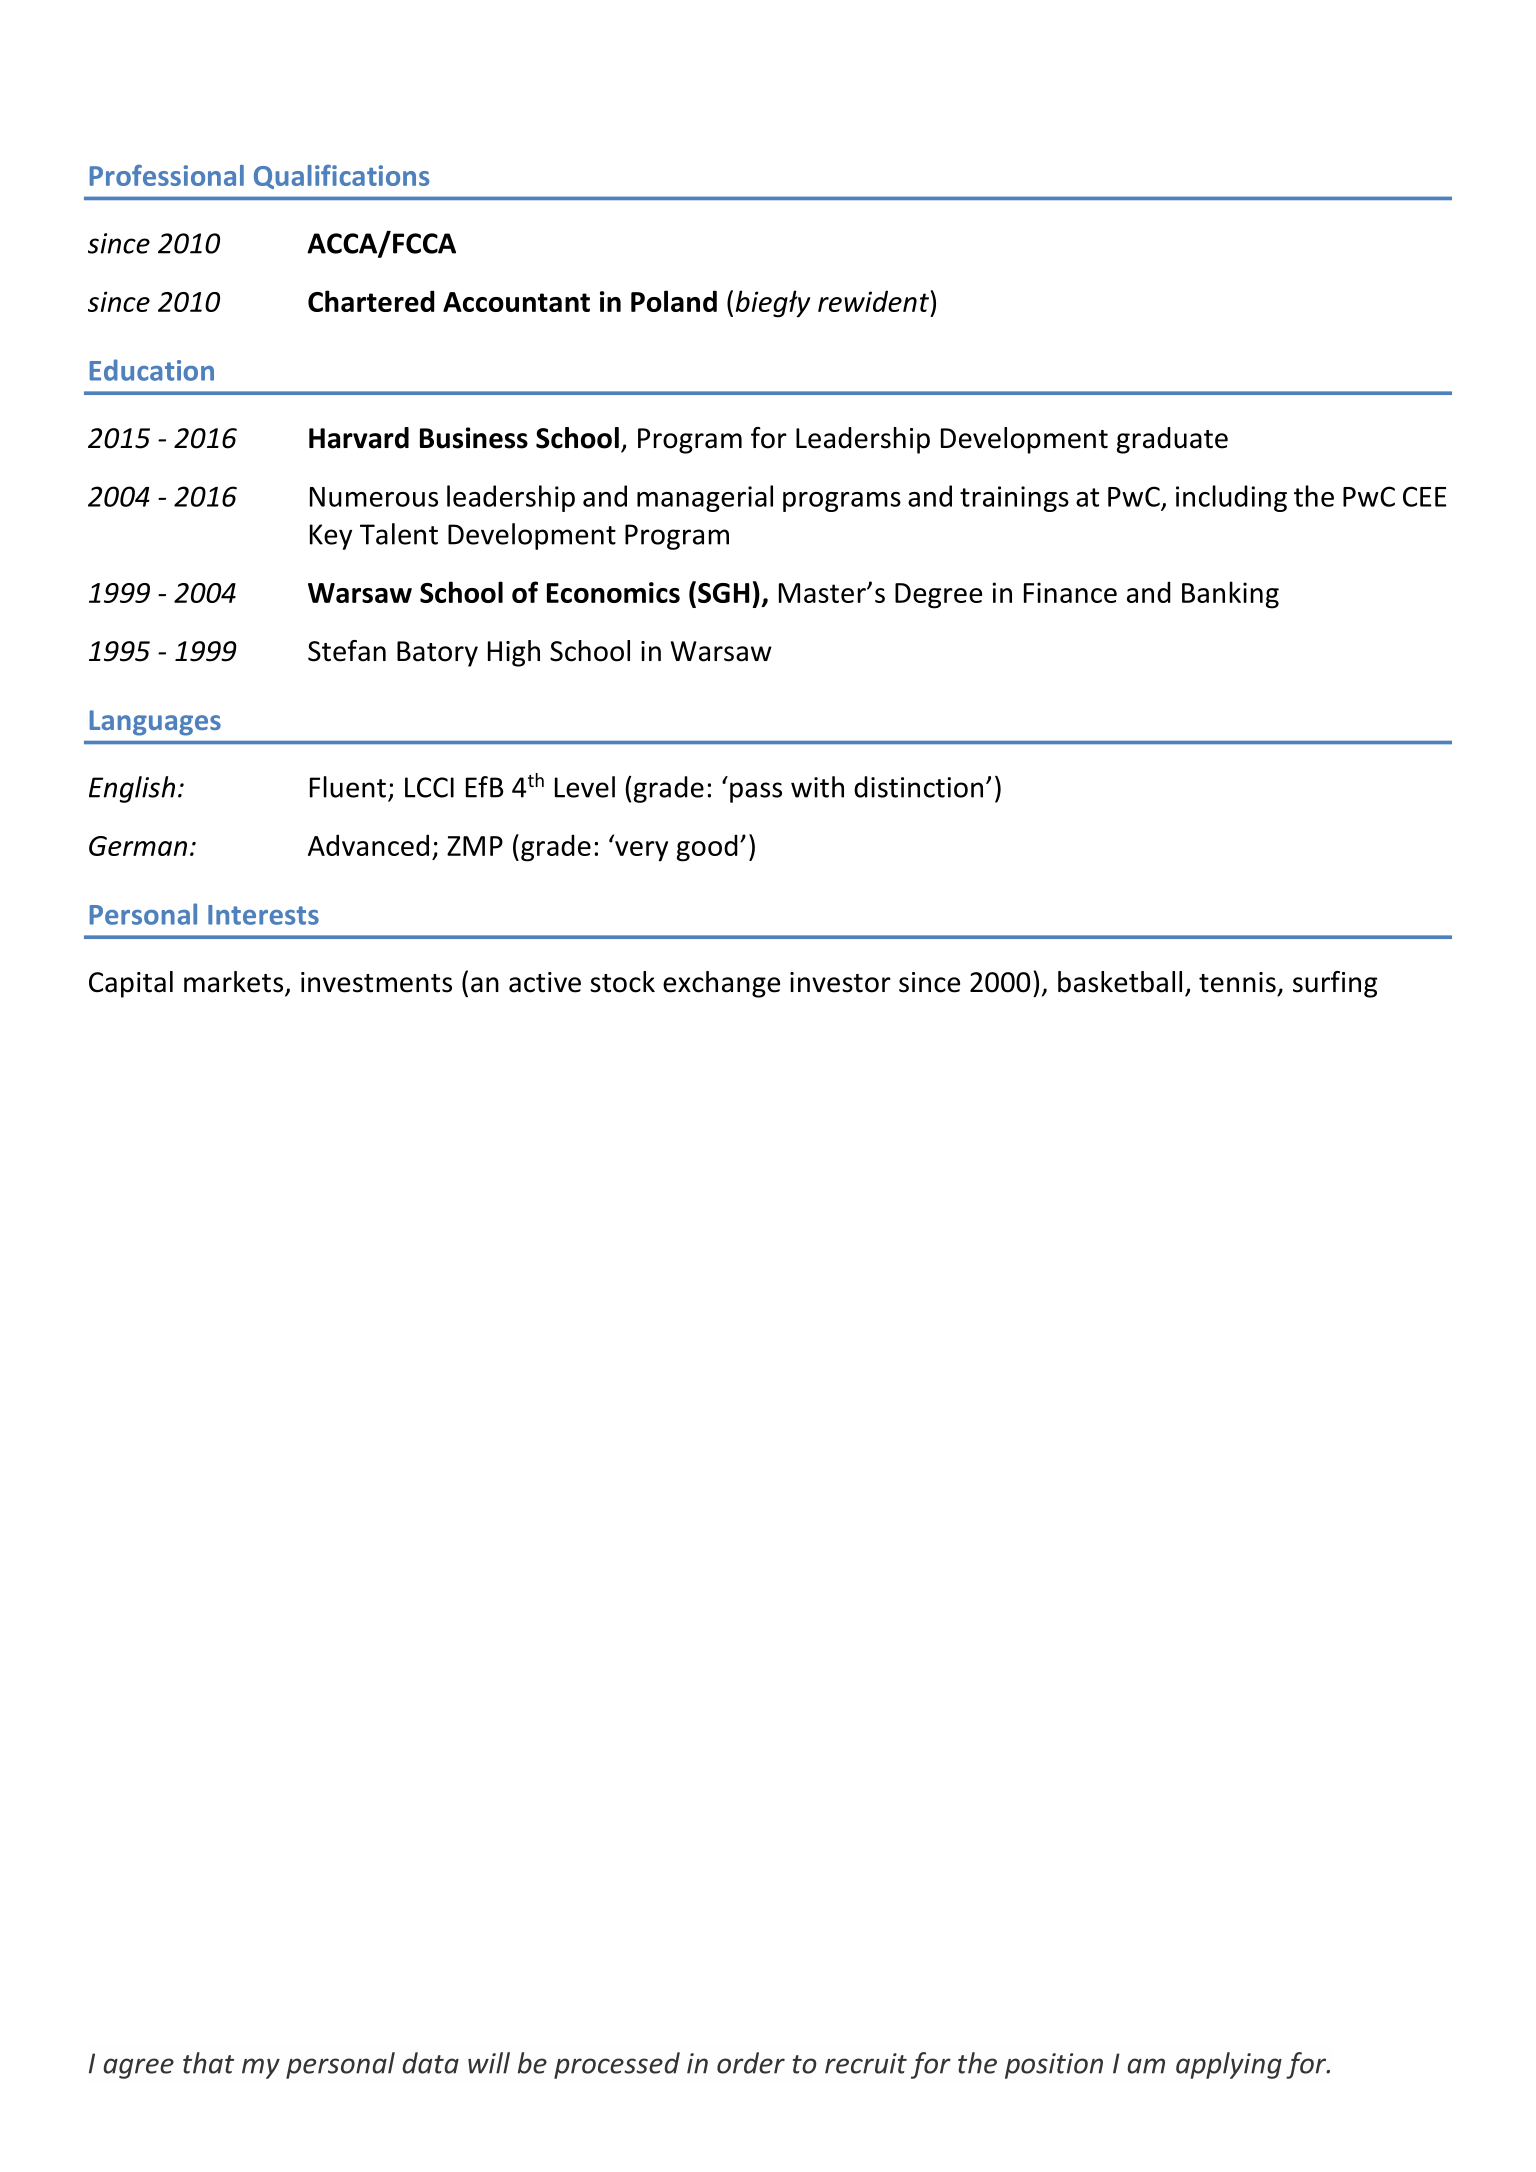  What do you see at coordinates (1120, 982) in the screenshot?
I see `basketball` at bounding box center [1120, 982].
